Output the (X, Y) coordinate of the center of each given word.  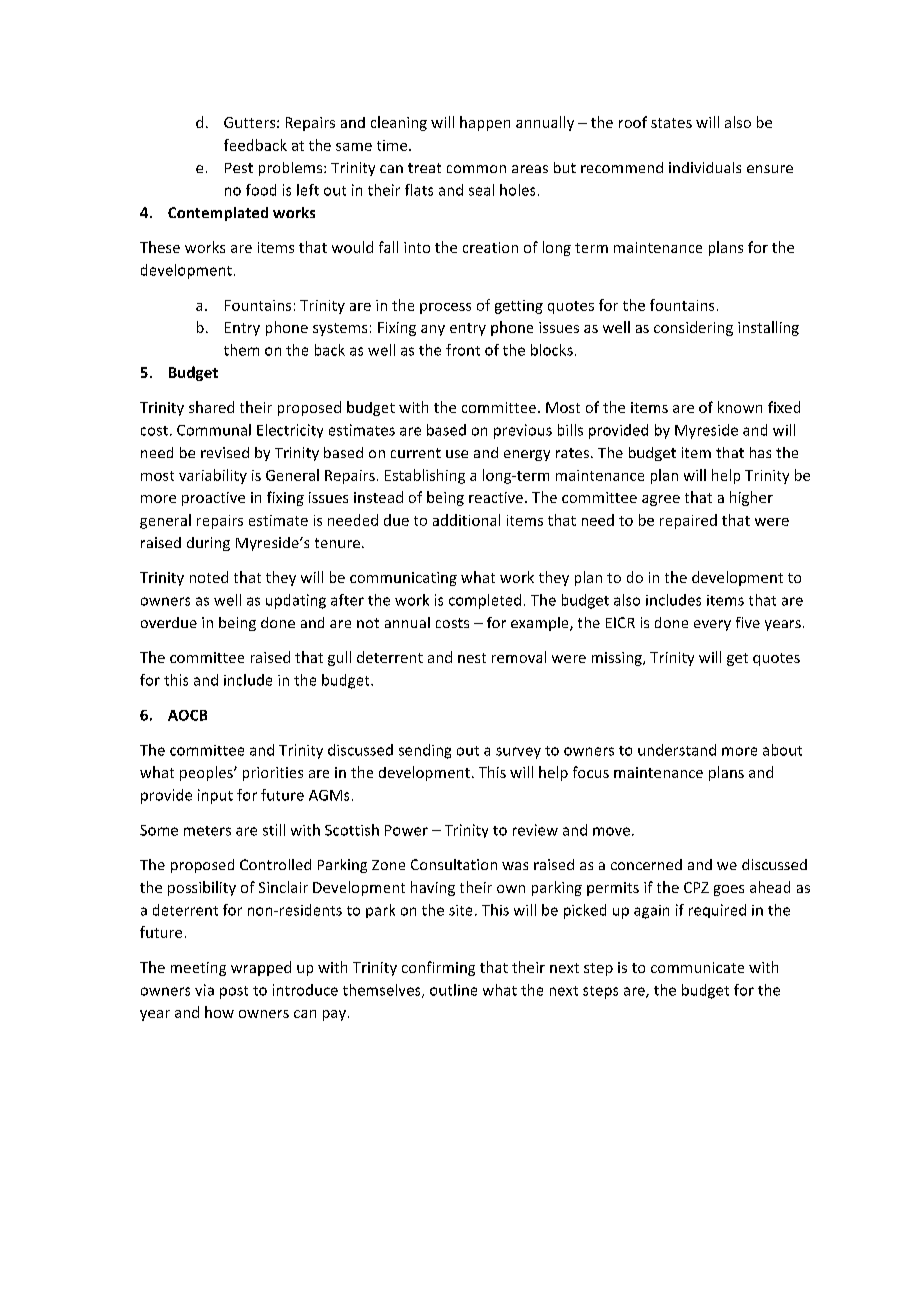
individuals (705, 167)
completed (485, 601)
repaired (688, 521)
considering (693, 328)
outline (453, 990)
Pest (239, 168)
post (234, 992)
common (476, 169)
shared (211, 407)
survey (518, 753)
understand (677, 750)
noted (209, 577)
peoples (207, 773)
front (463, 350)
